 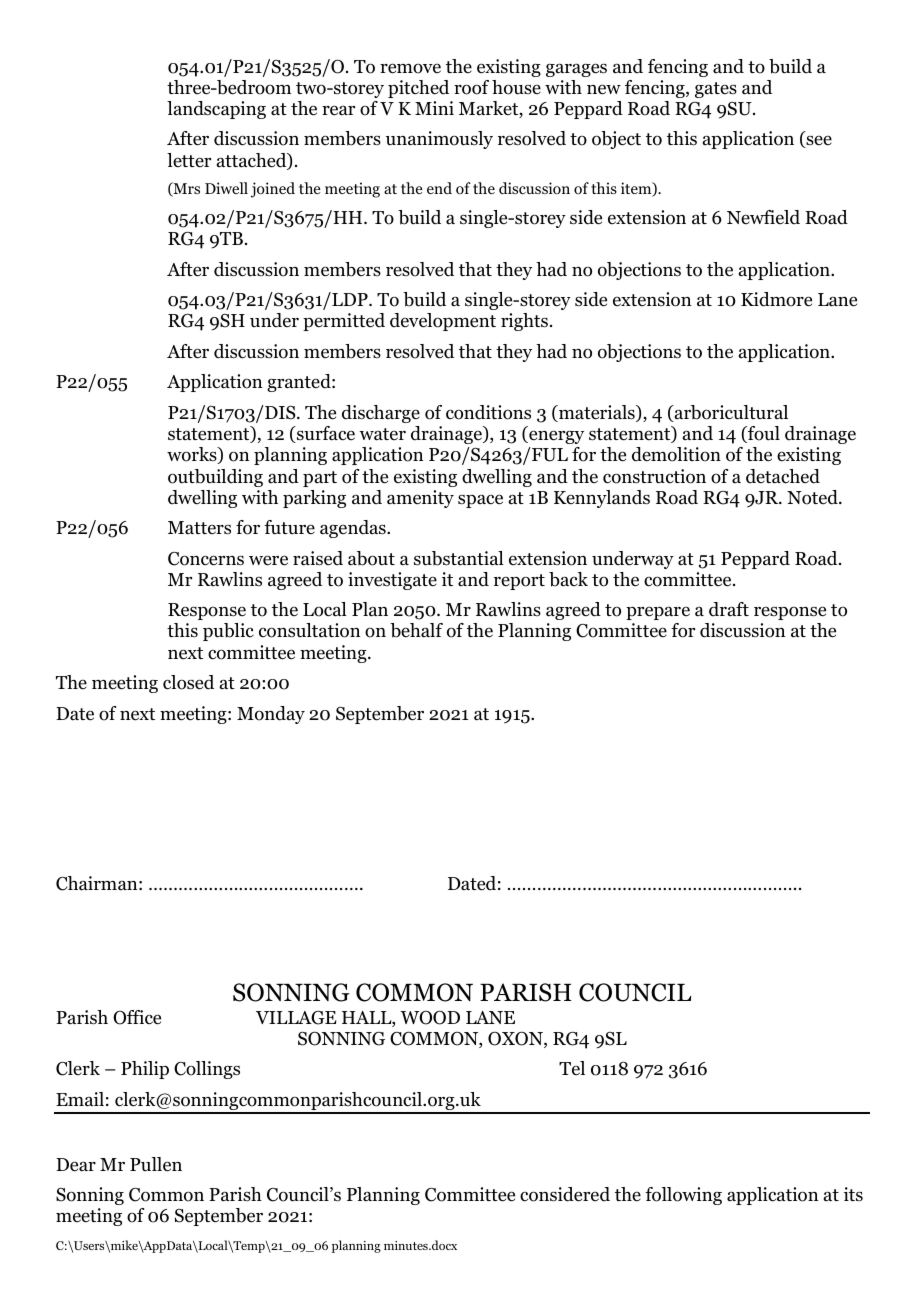 I want to click on landscaping, so click(x=216, y=110).
